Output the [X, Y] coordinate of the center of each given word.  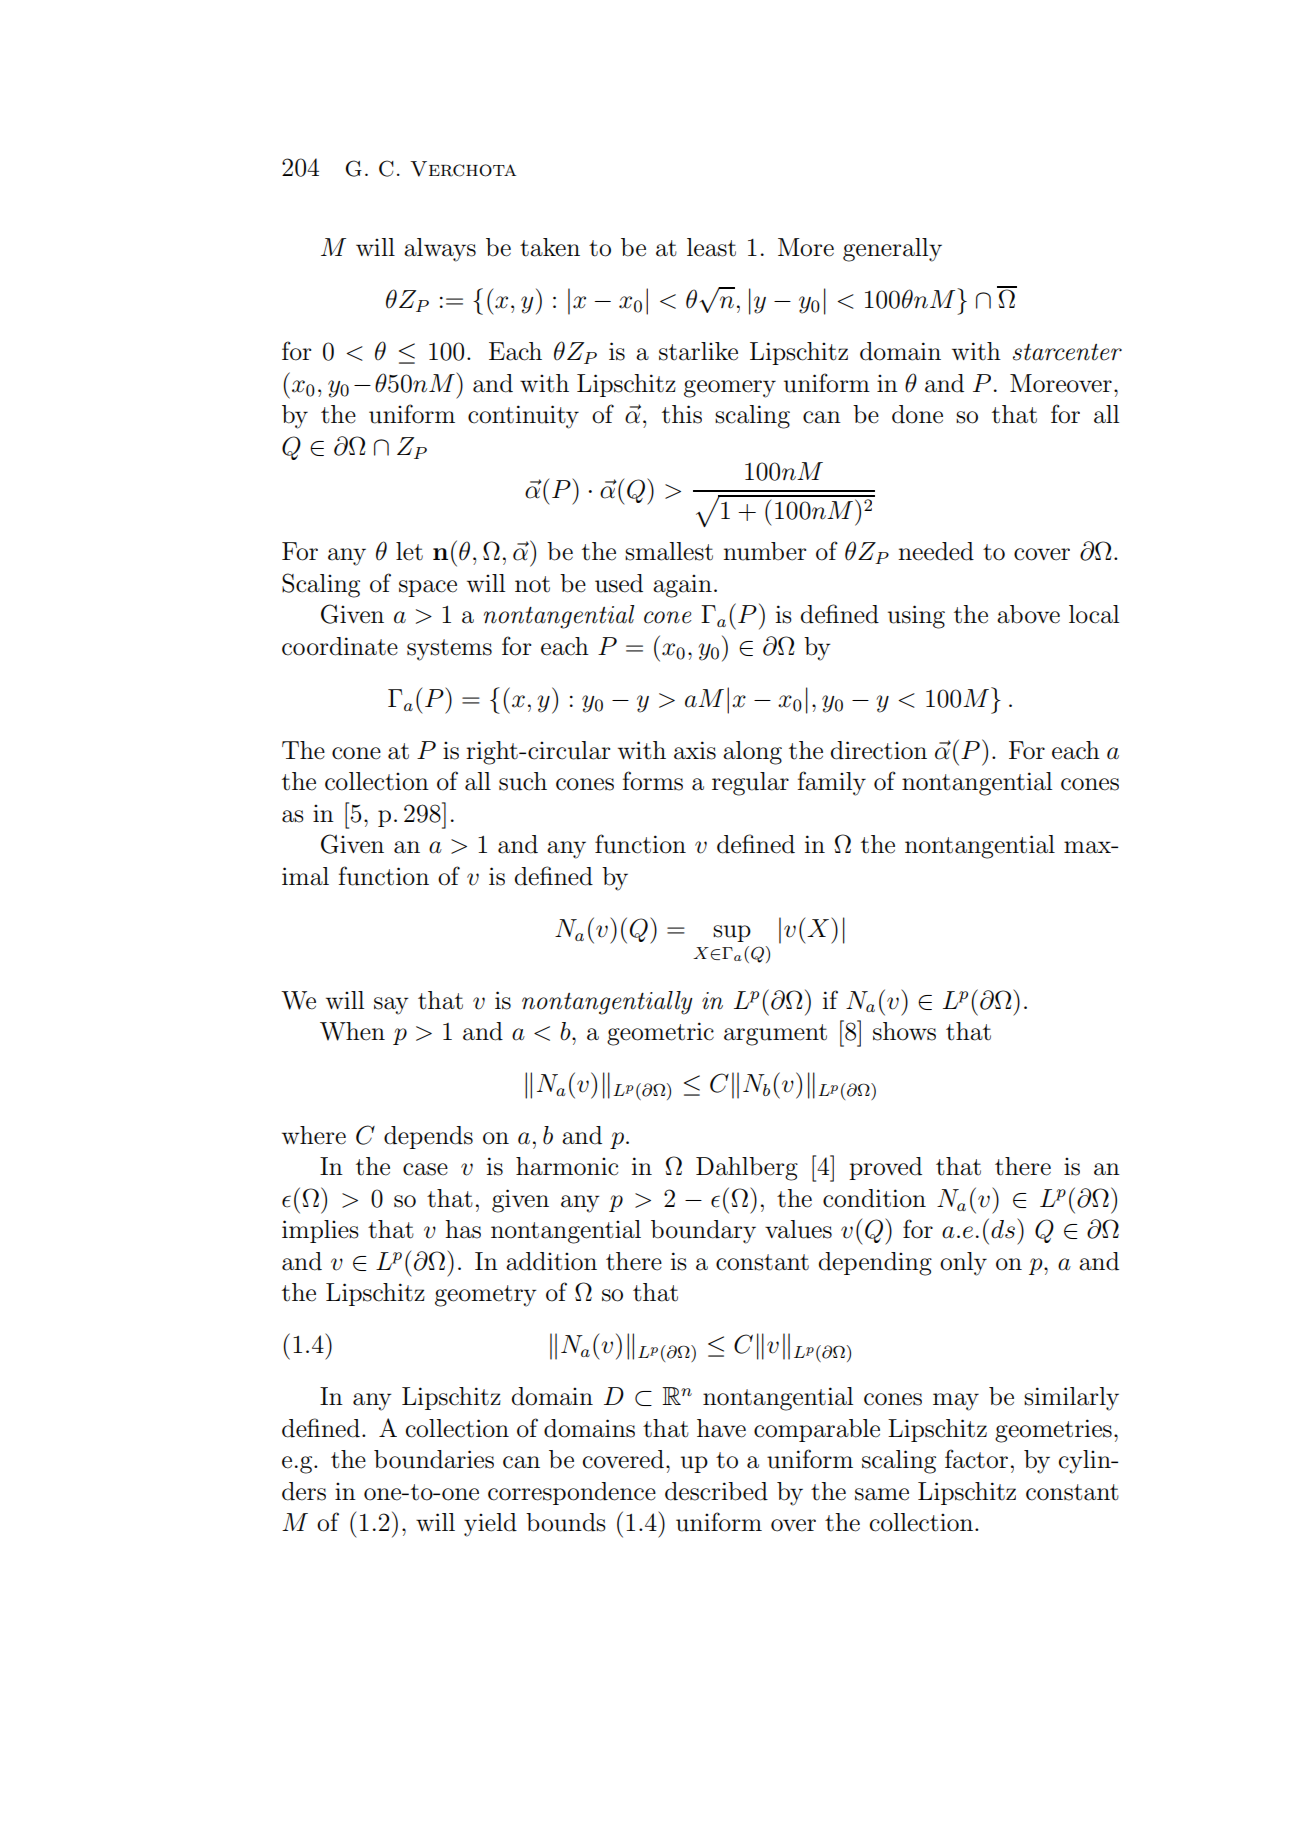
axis [695, 750]
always [440, 250]
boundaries [434, 1459]
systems [449, 650]
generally [892, 250]
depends [428, 1137]
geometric [660, 1034]
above [1028, 614]
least [711, 247]
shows [904, 1031]
